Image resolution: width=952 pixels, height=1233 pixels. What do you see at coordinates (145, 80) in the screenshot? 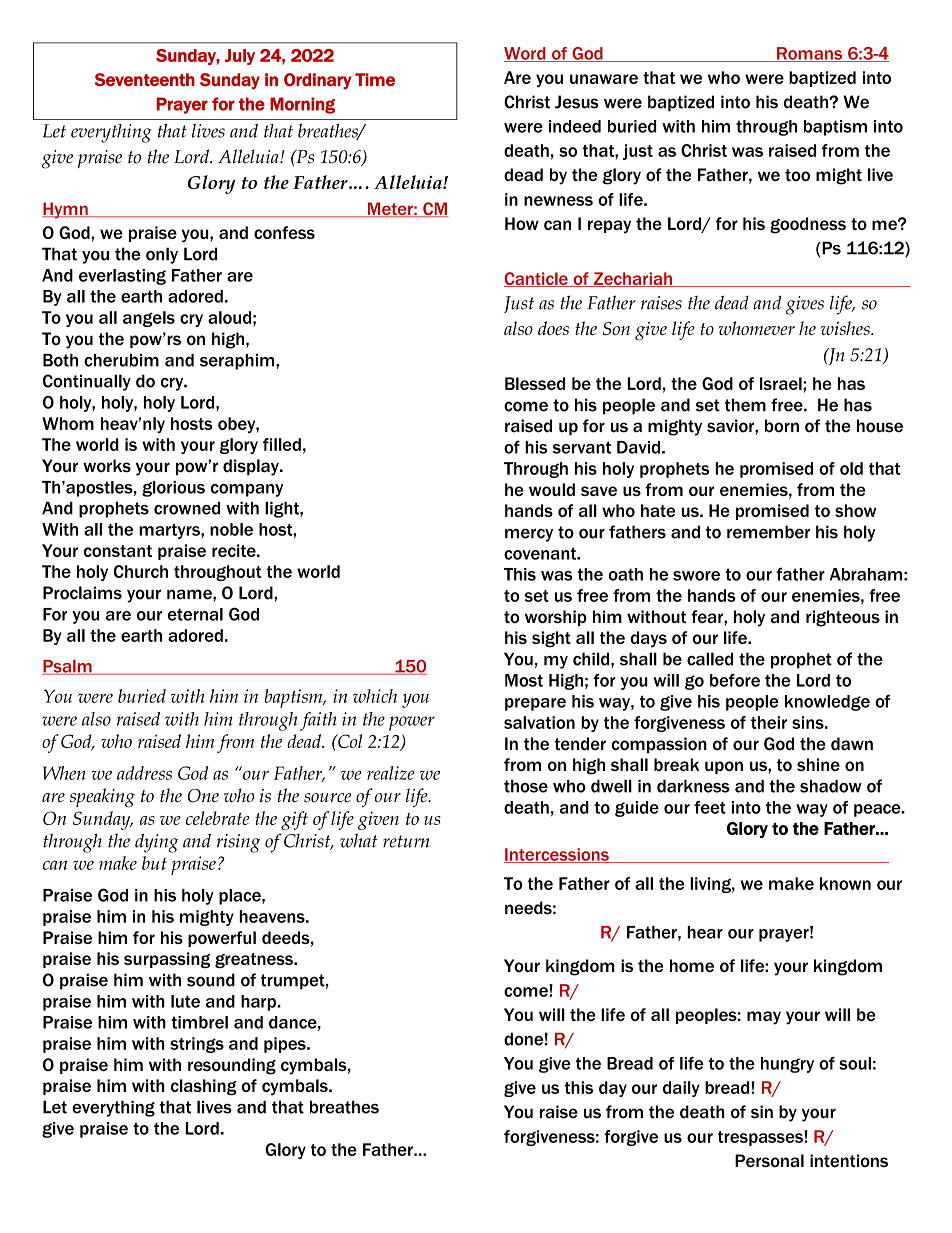
I see `Seventeenth` at bounding box center [145, 80].
